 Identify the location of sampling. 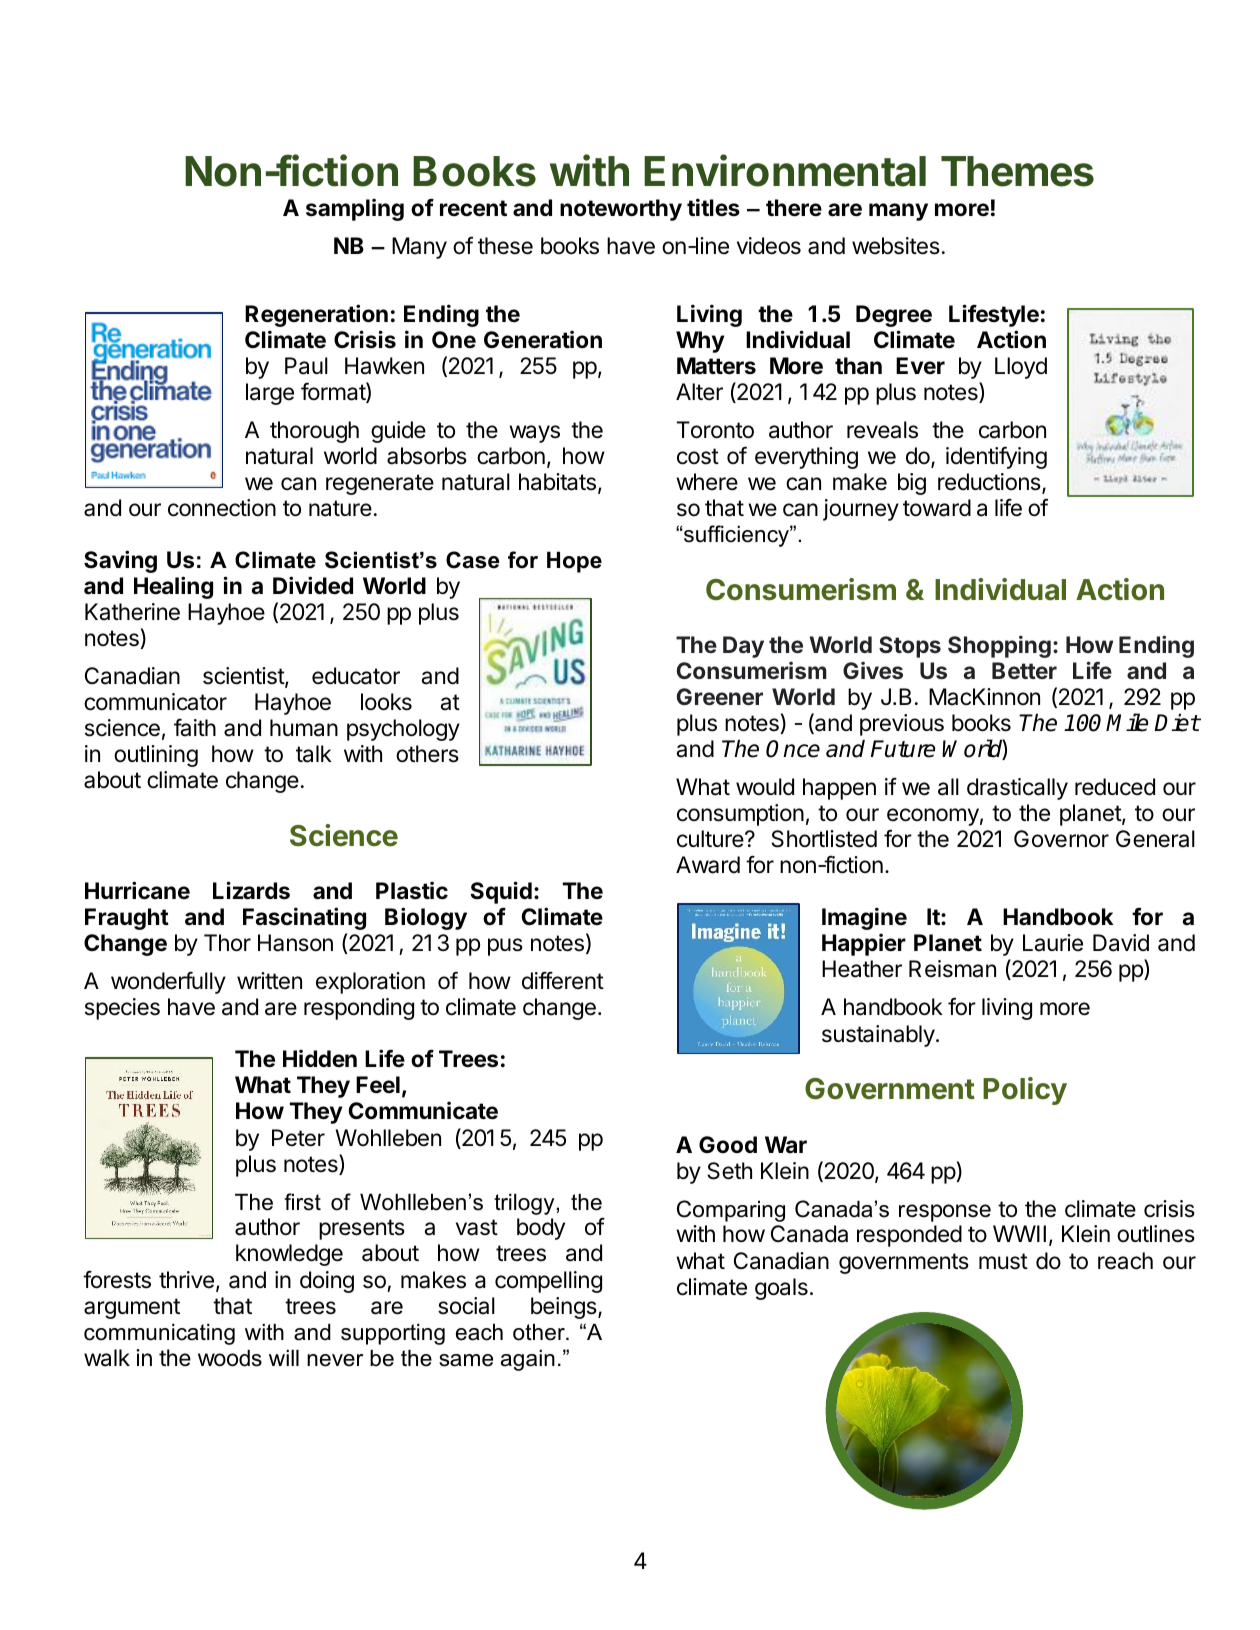
(355, 209).
